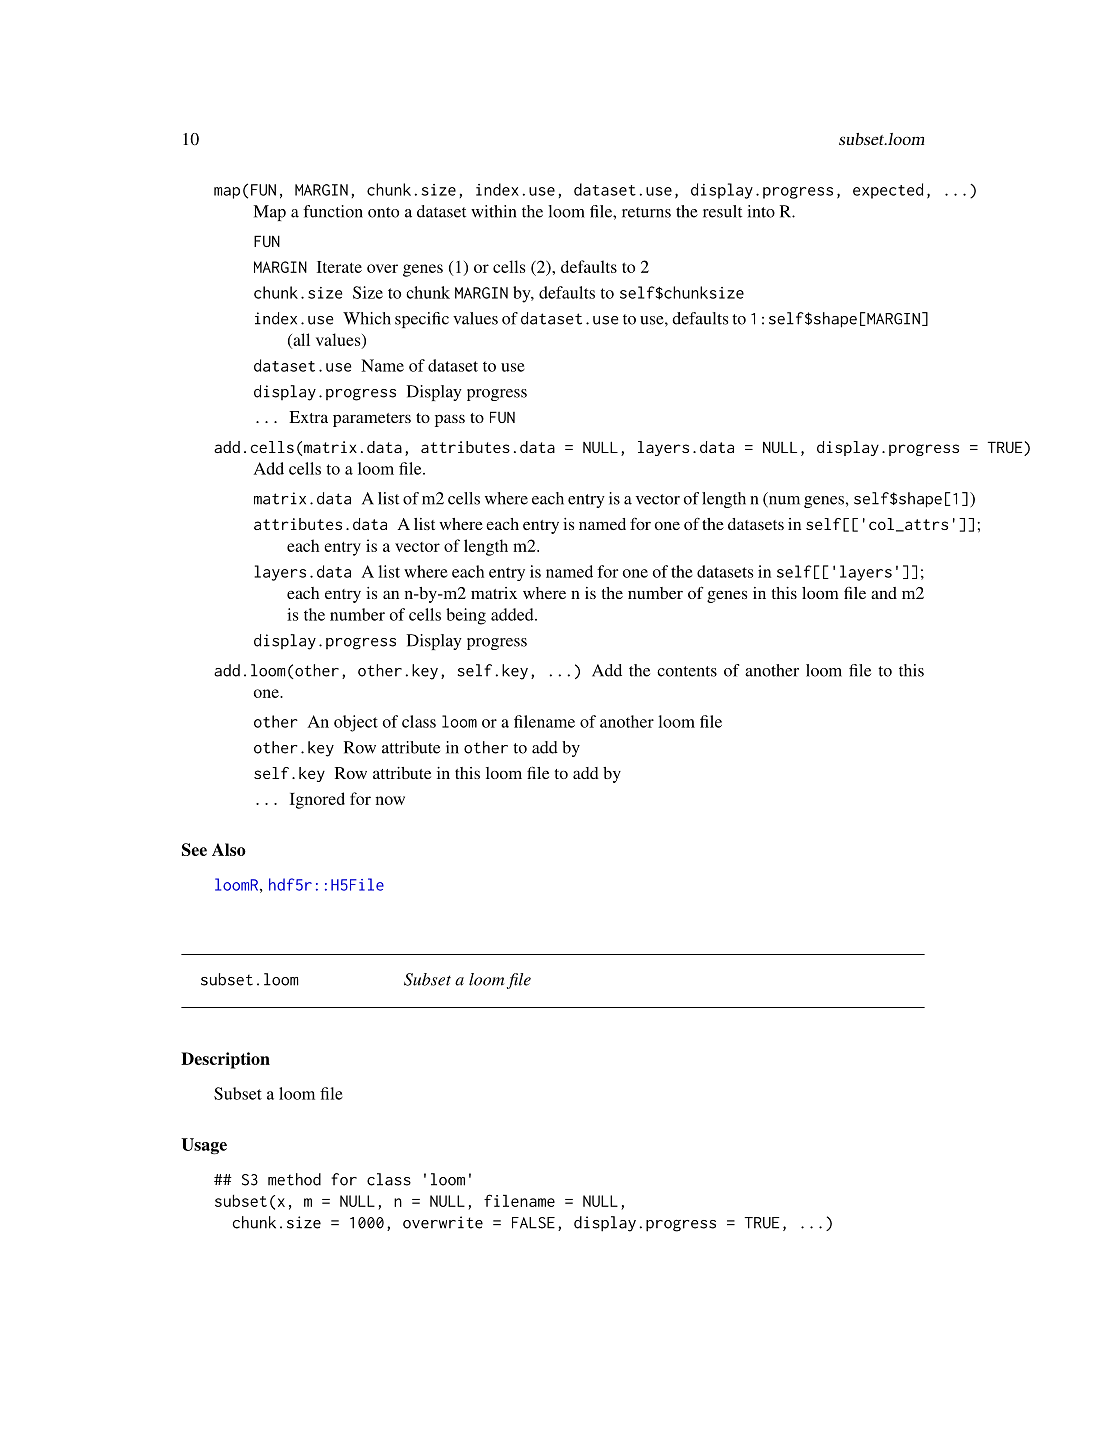 Image resolution: width=1105 pixels, height=1430 pixels. I want to click on and, so click(884, 593).
